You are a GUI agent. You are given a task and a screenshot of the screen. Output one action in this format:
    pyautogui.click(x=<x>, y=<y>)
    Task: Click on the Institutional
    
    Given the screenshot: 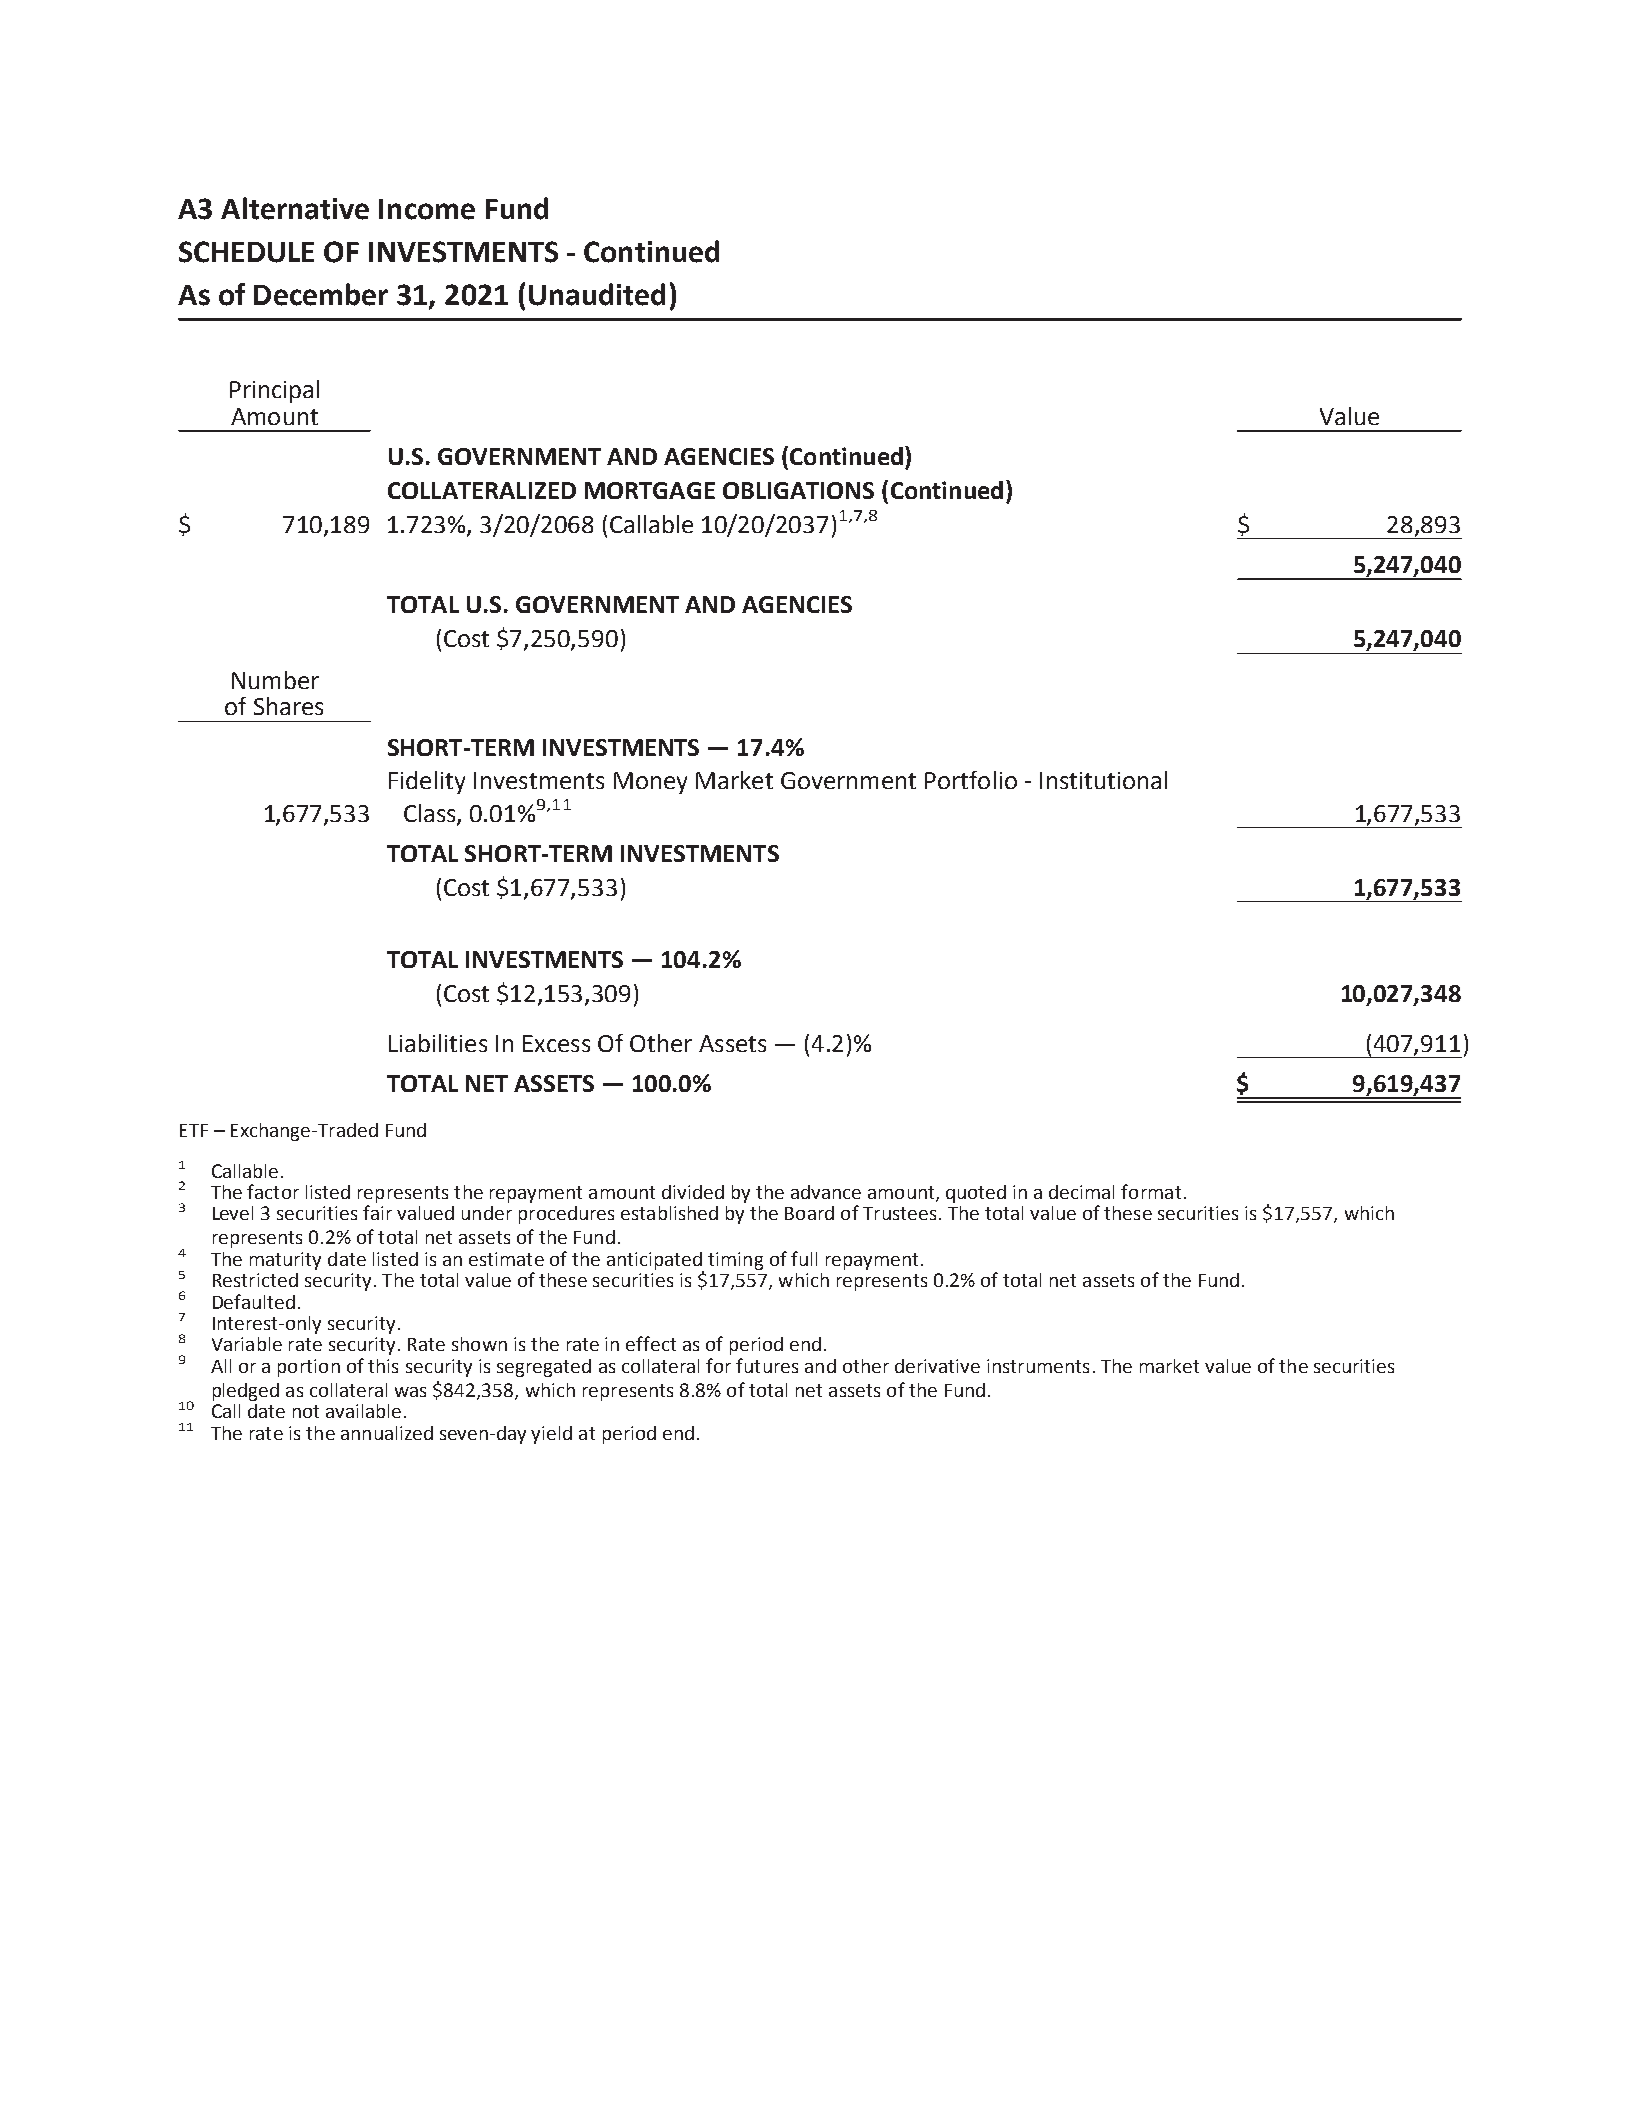 What is the action you would take?
    pyautogui.click(x=1103, y=780)
